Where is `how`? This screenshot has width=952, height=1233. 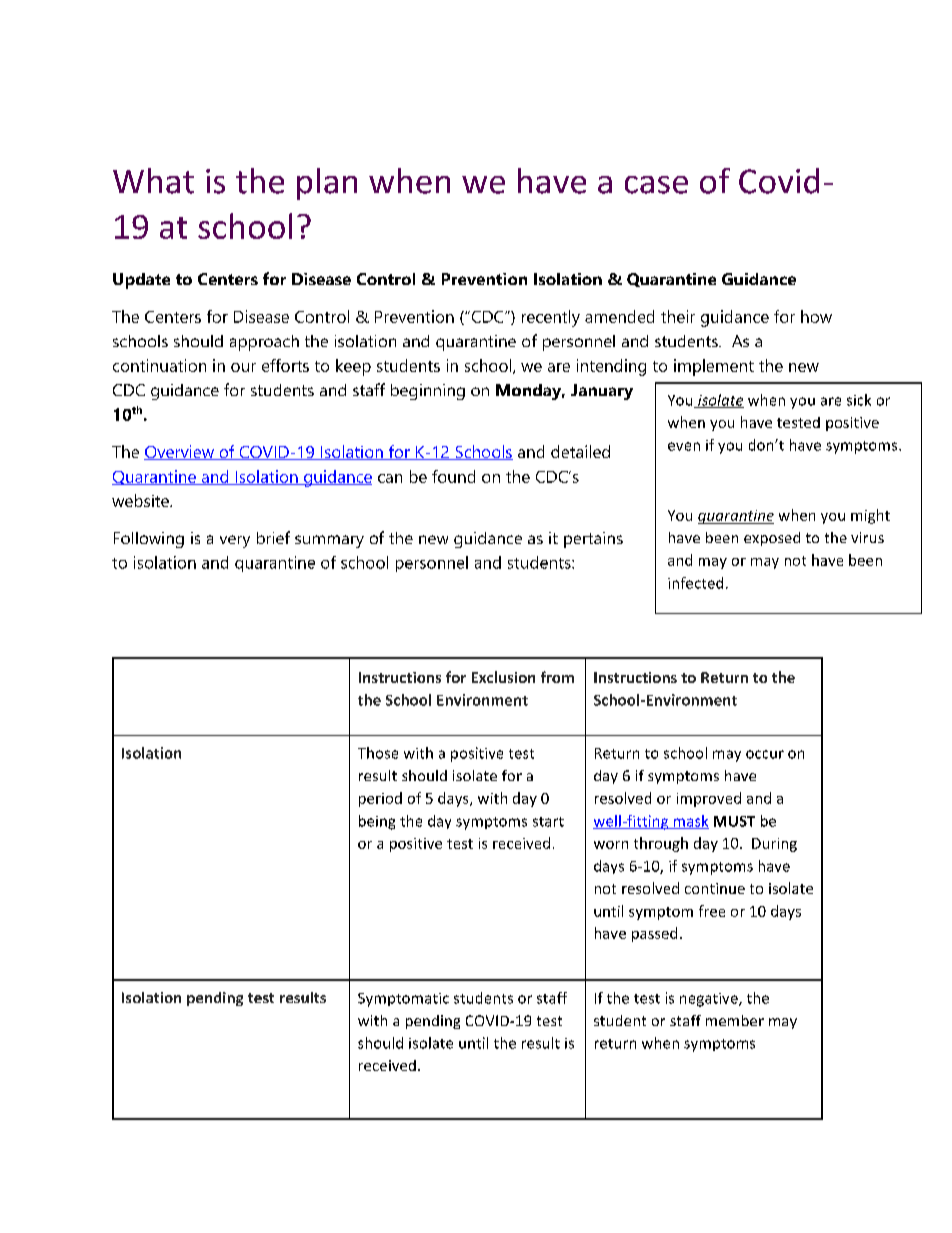
how is located at coordinates (816, 316).
